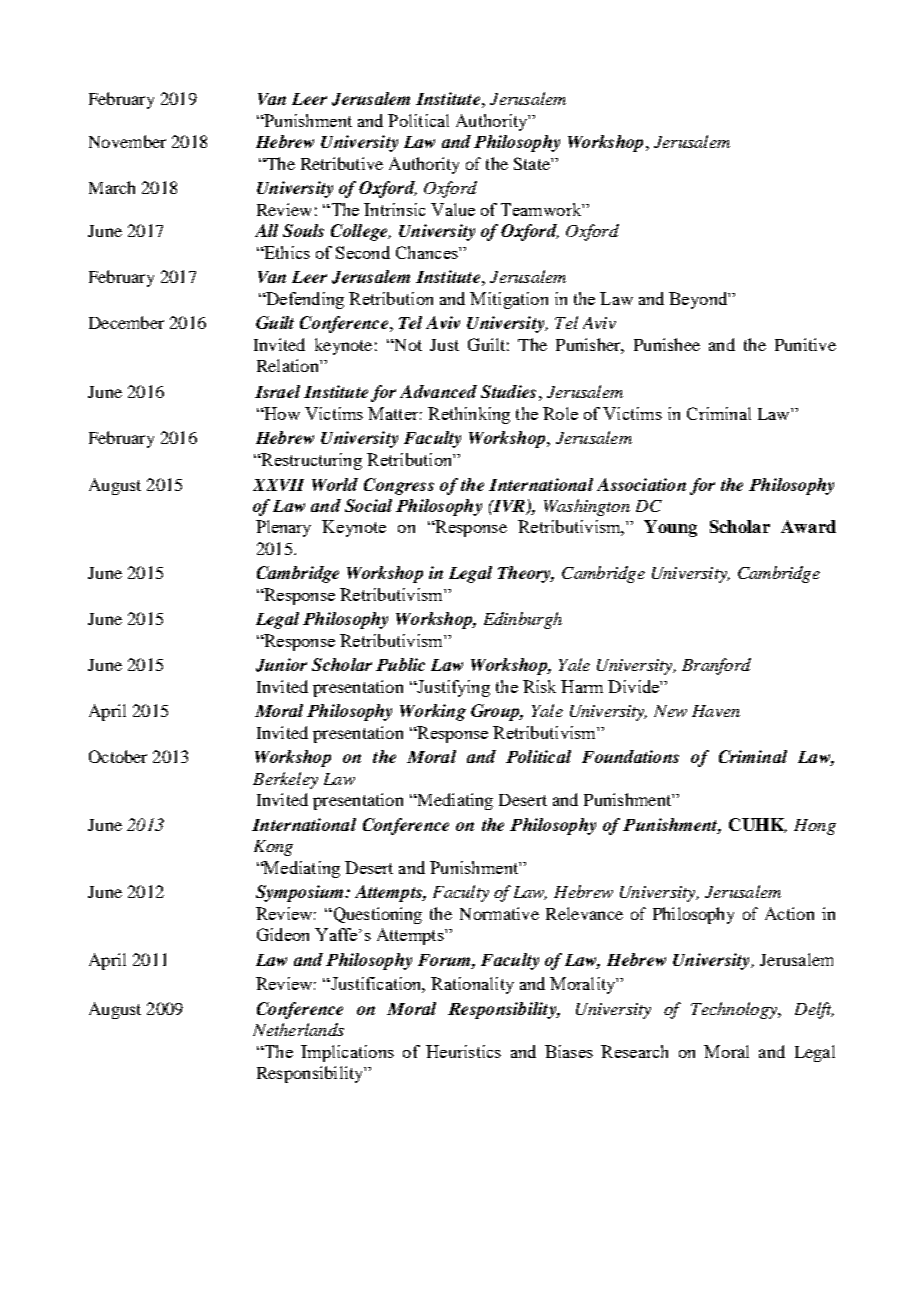  I want to click on Value, so click(453, 209).
